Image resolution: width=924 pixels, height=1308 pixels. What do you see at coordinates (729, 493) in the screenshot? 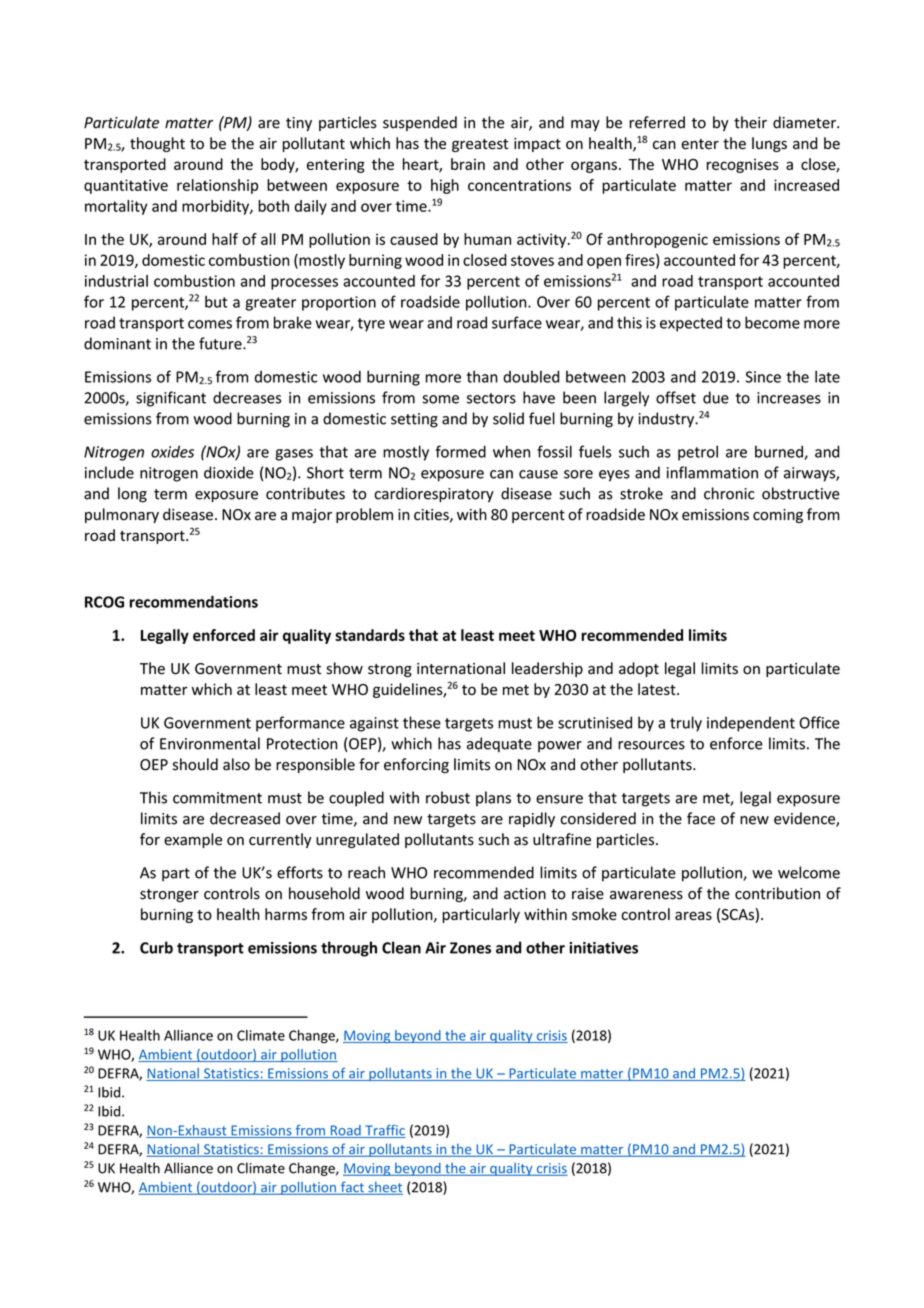
I see `chronic` at bounding box center [729, 493].
